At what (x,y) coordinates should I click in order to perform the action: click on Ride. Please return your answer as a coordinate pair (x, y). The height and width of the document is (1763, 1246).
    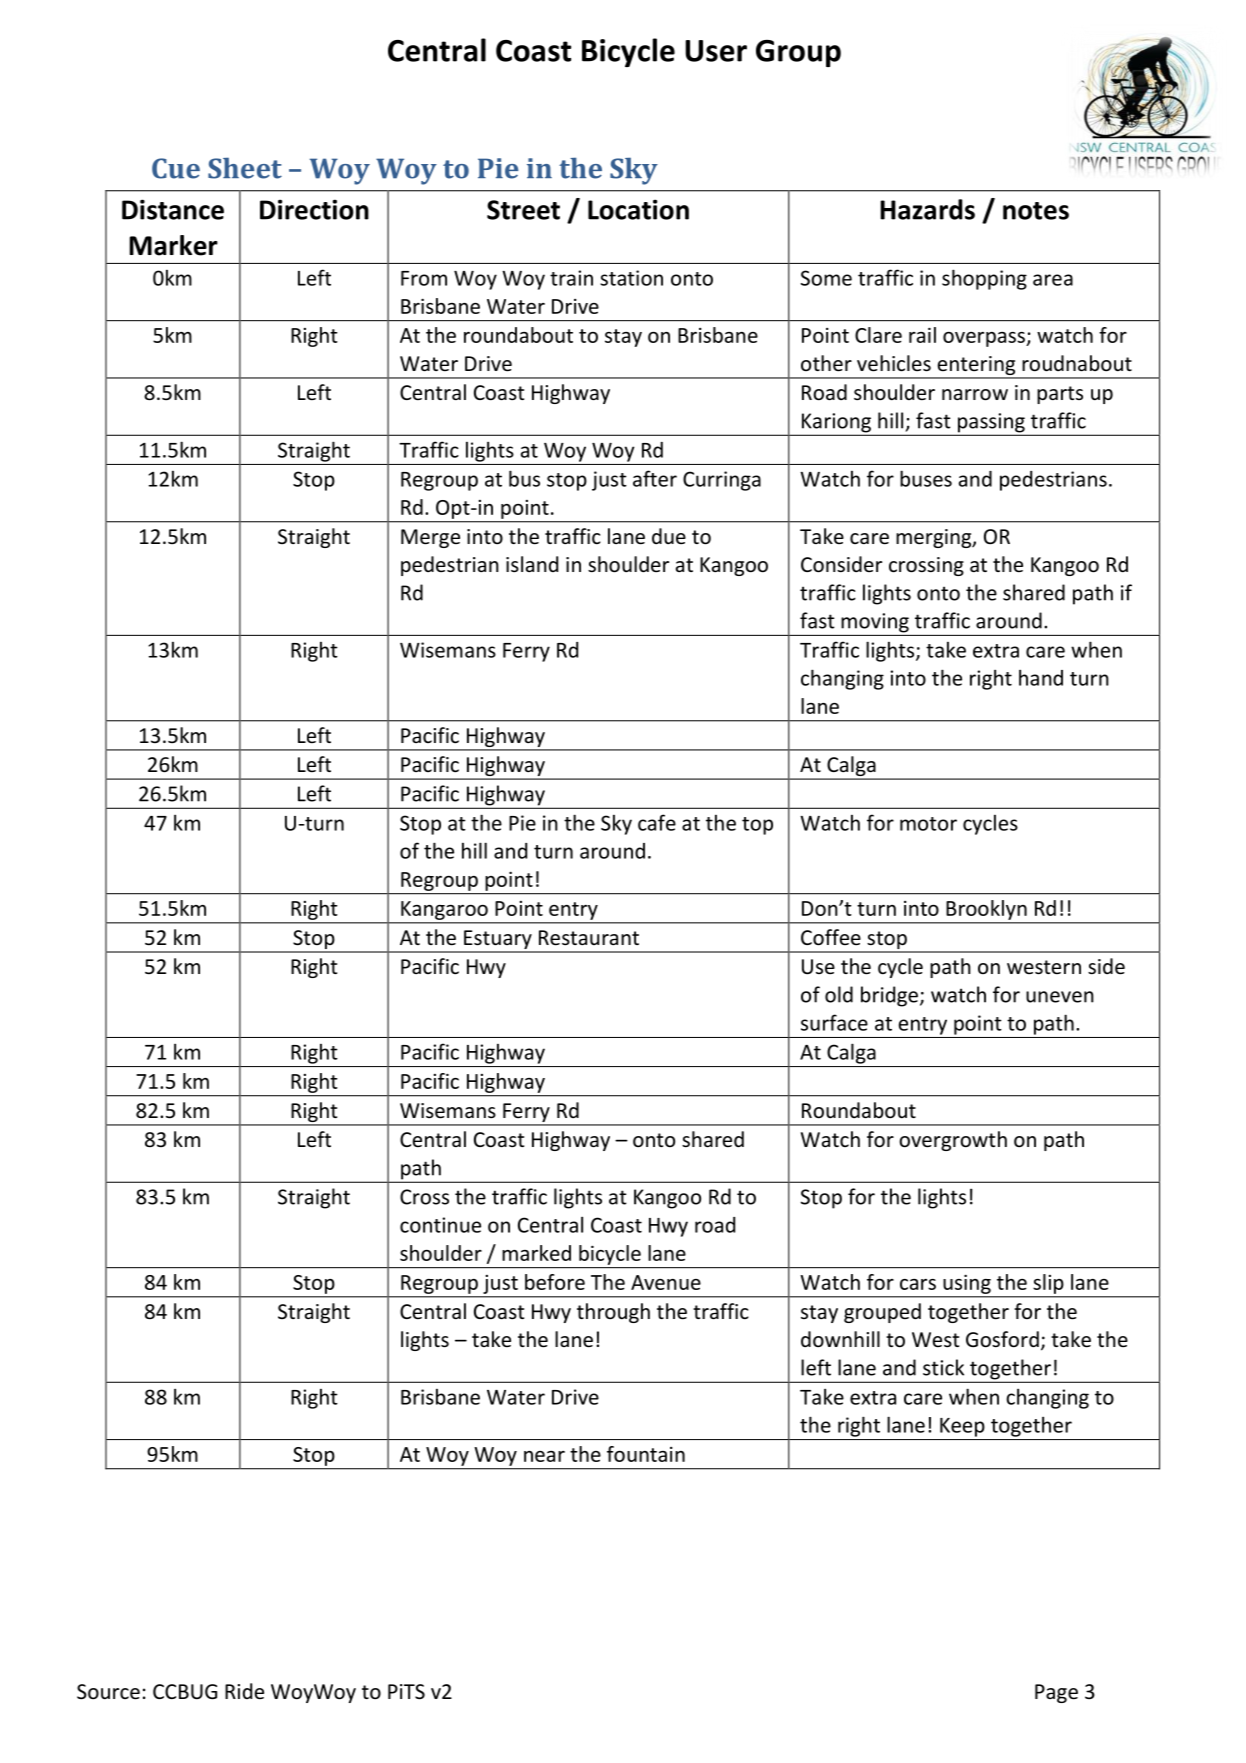
    Looking at the image, I should click on (244, 1691).
